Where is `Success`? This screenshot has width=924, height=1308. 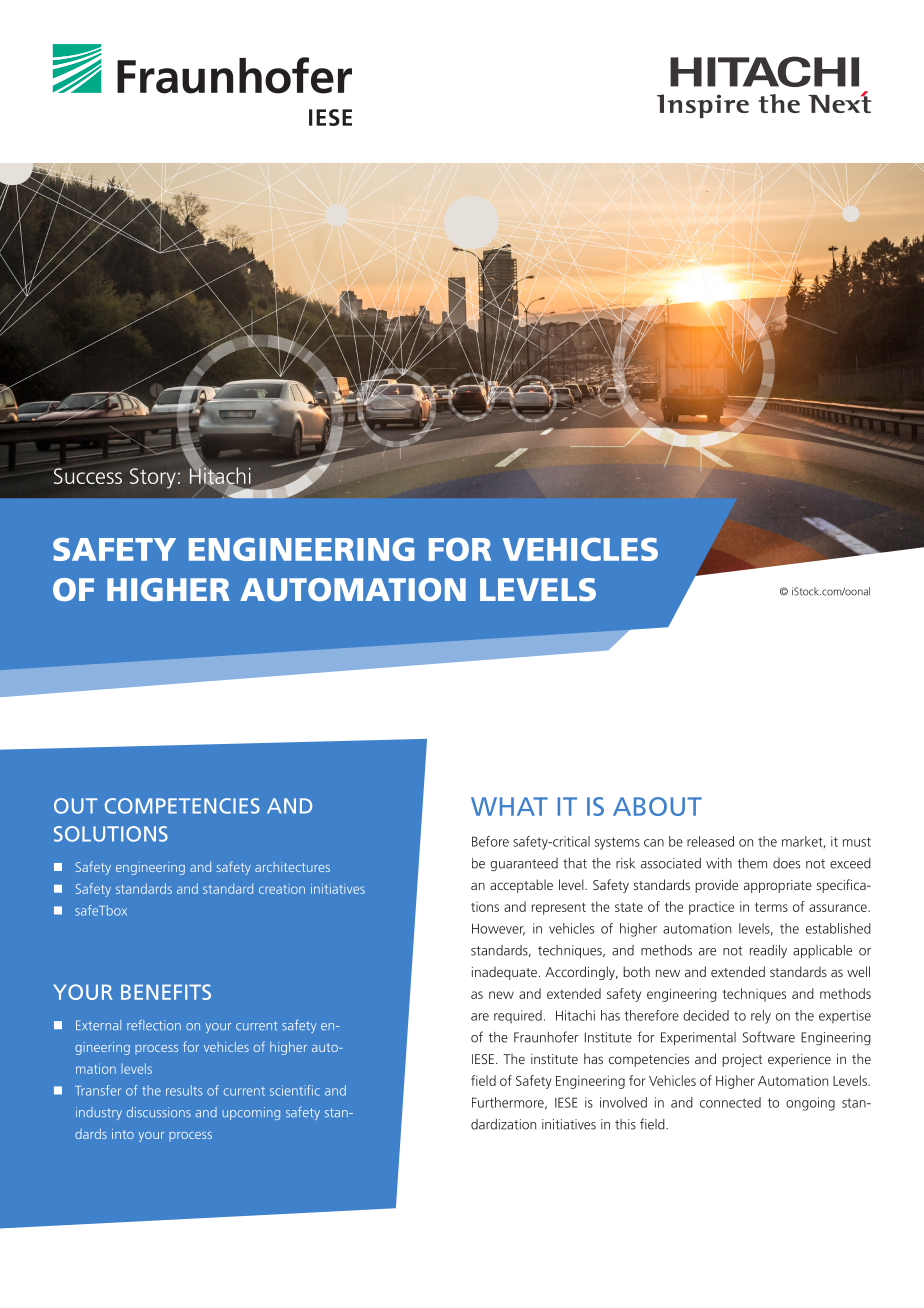
Success is located at coordinates (88, 476).
